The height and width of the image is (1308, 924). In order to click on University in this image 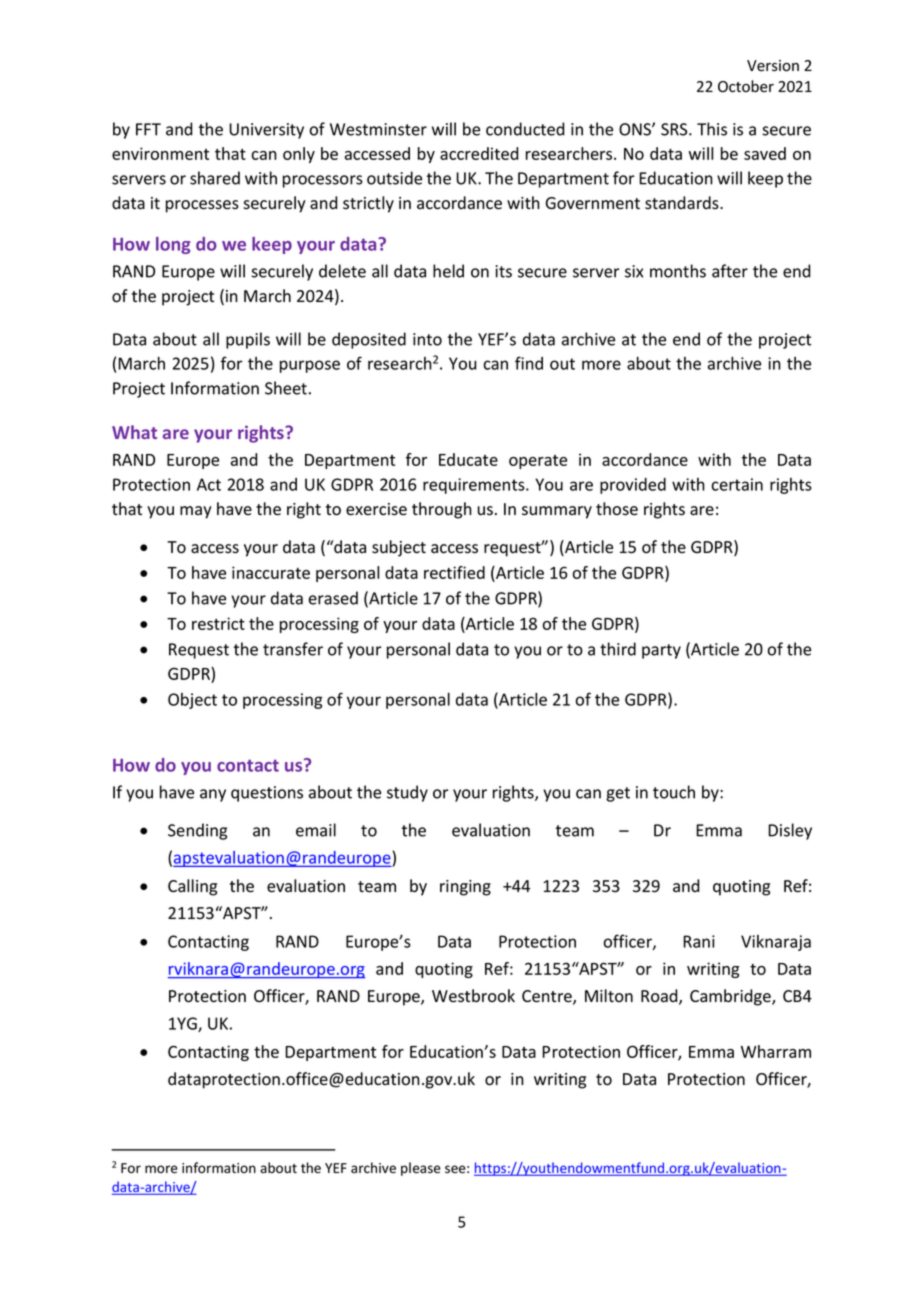, I will do `click(266, 131)`.
